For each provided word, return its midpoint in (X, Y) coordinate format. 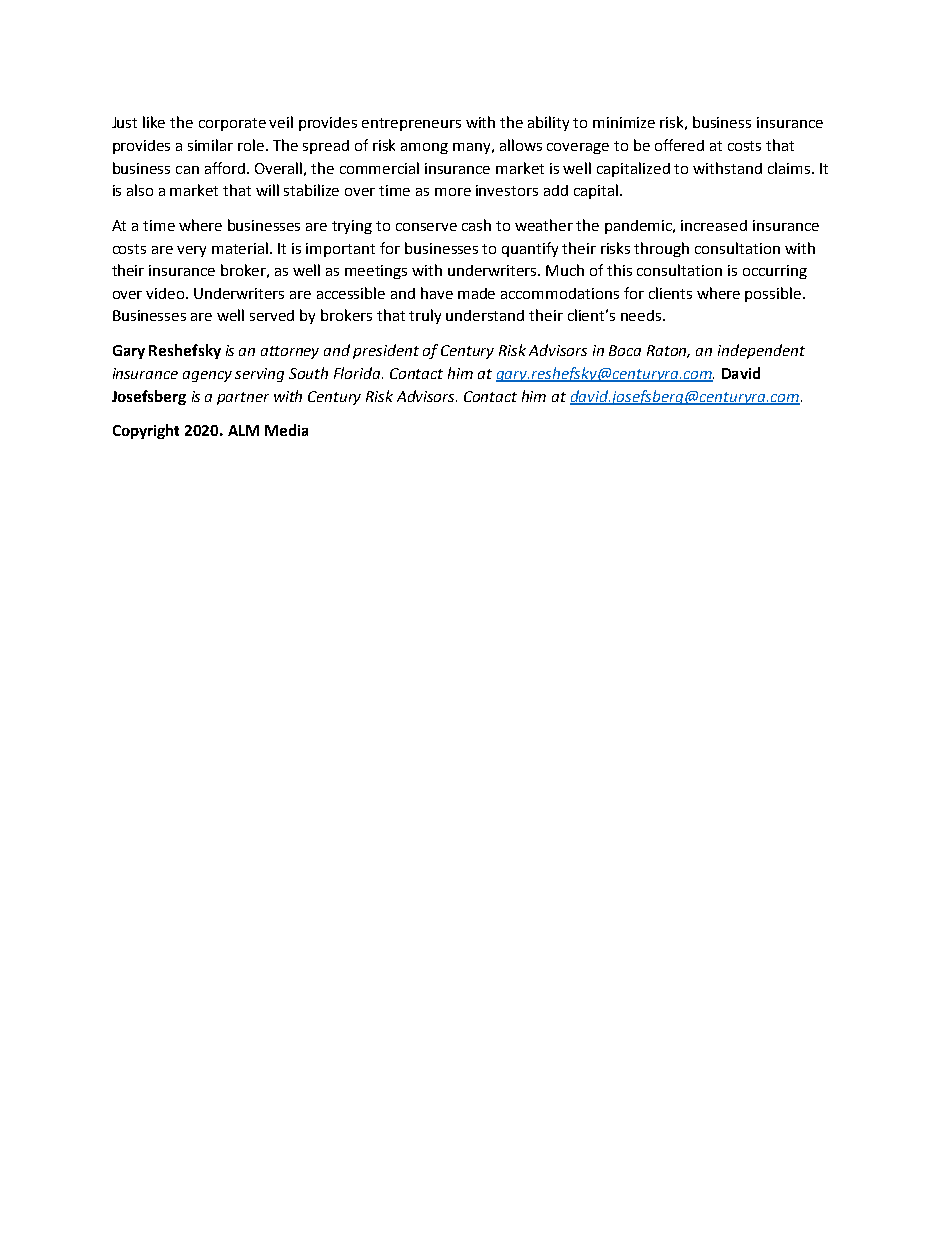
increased (714, 225)
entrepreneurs (411, 124)
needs (642, 315)
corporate (232, 124)
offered (679, 145)
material (241, 248)
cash (476, 225)
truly (425, 316)
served (272, 315)
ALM (243, 430)
